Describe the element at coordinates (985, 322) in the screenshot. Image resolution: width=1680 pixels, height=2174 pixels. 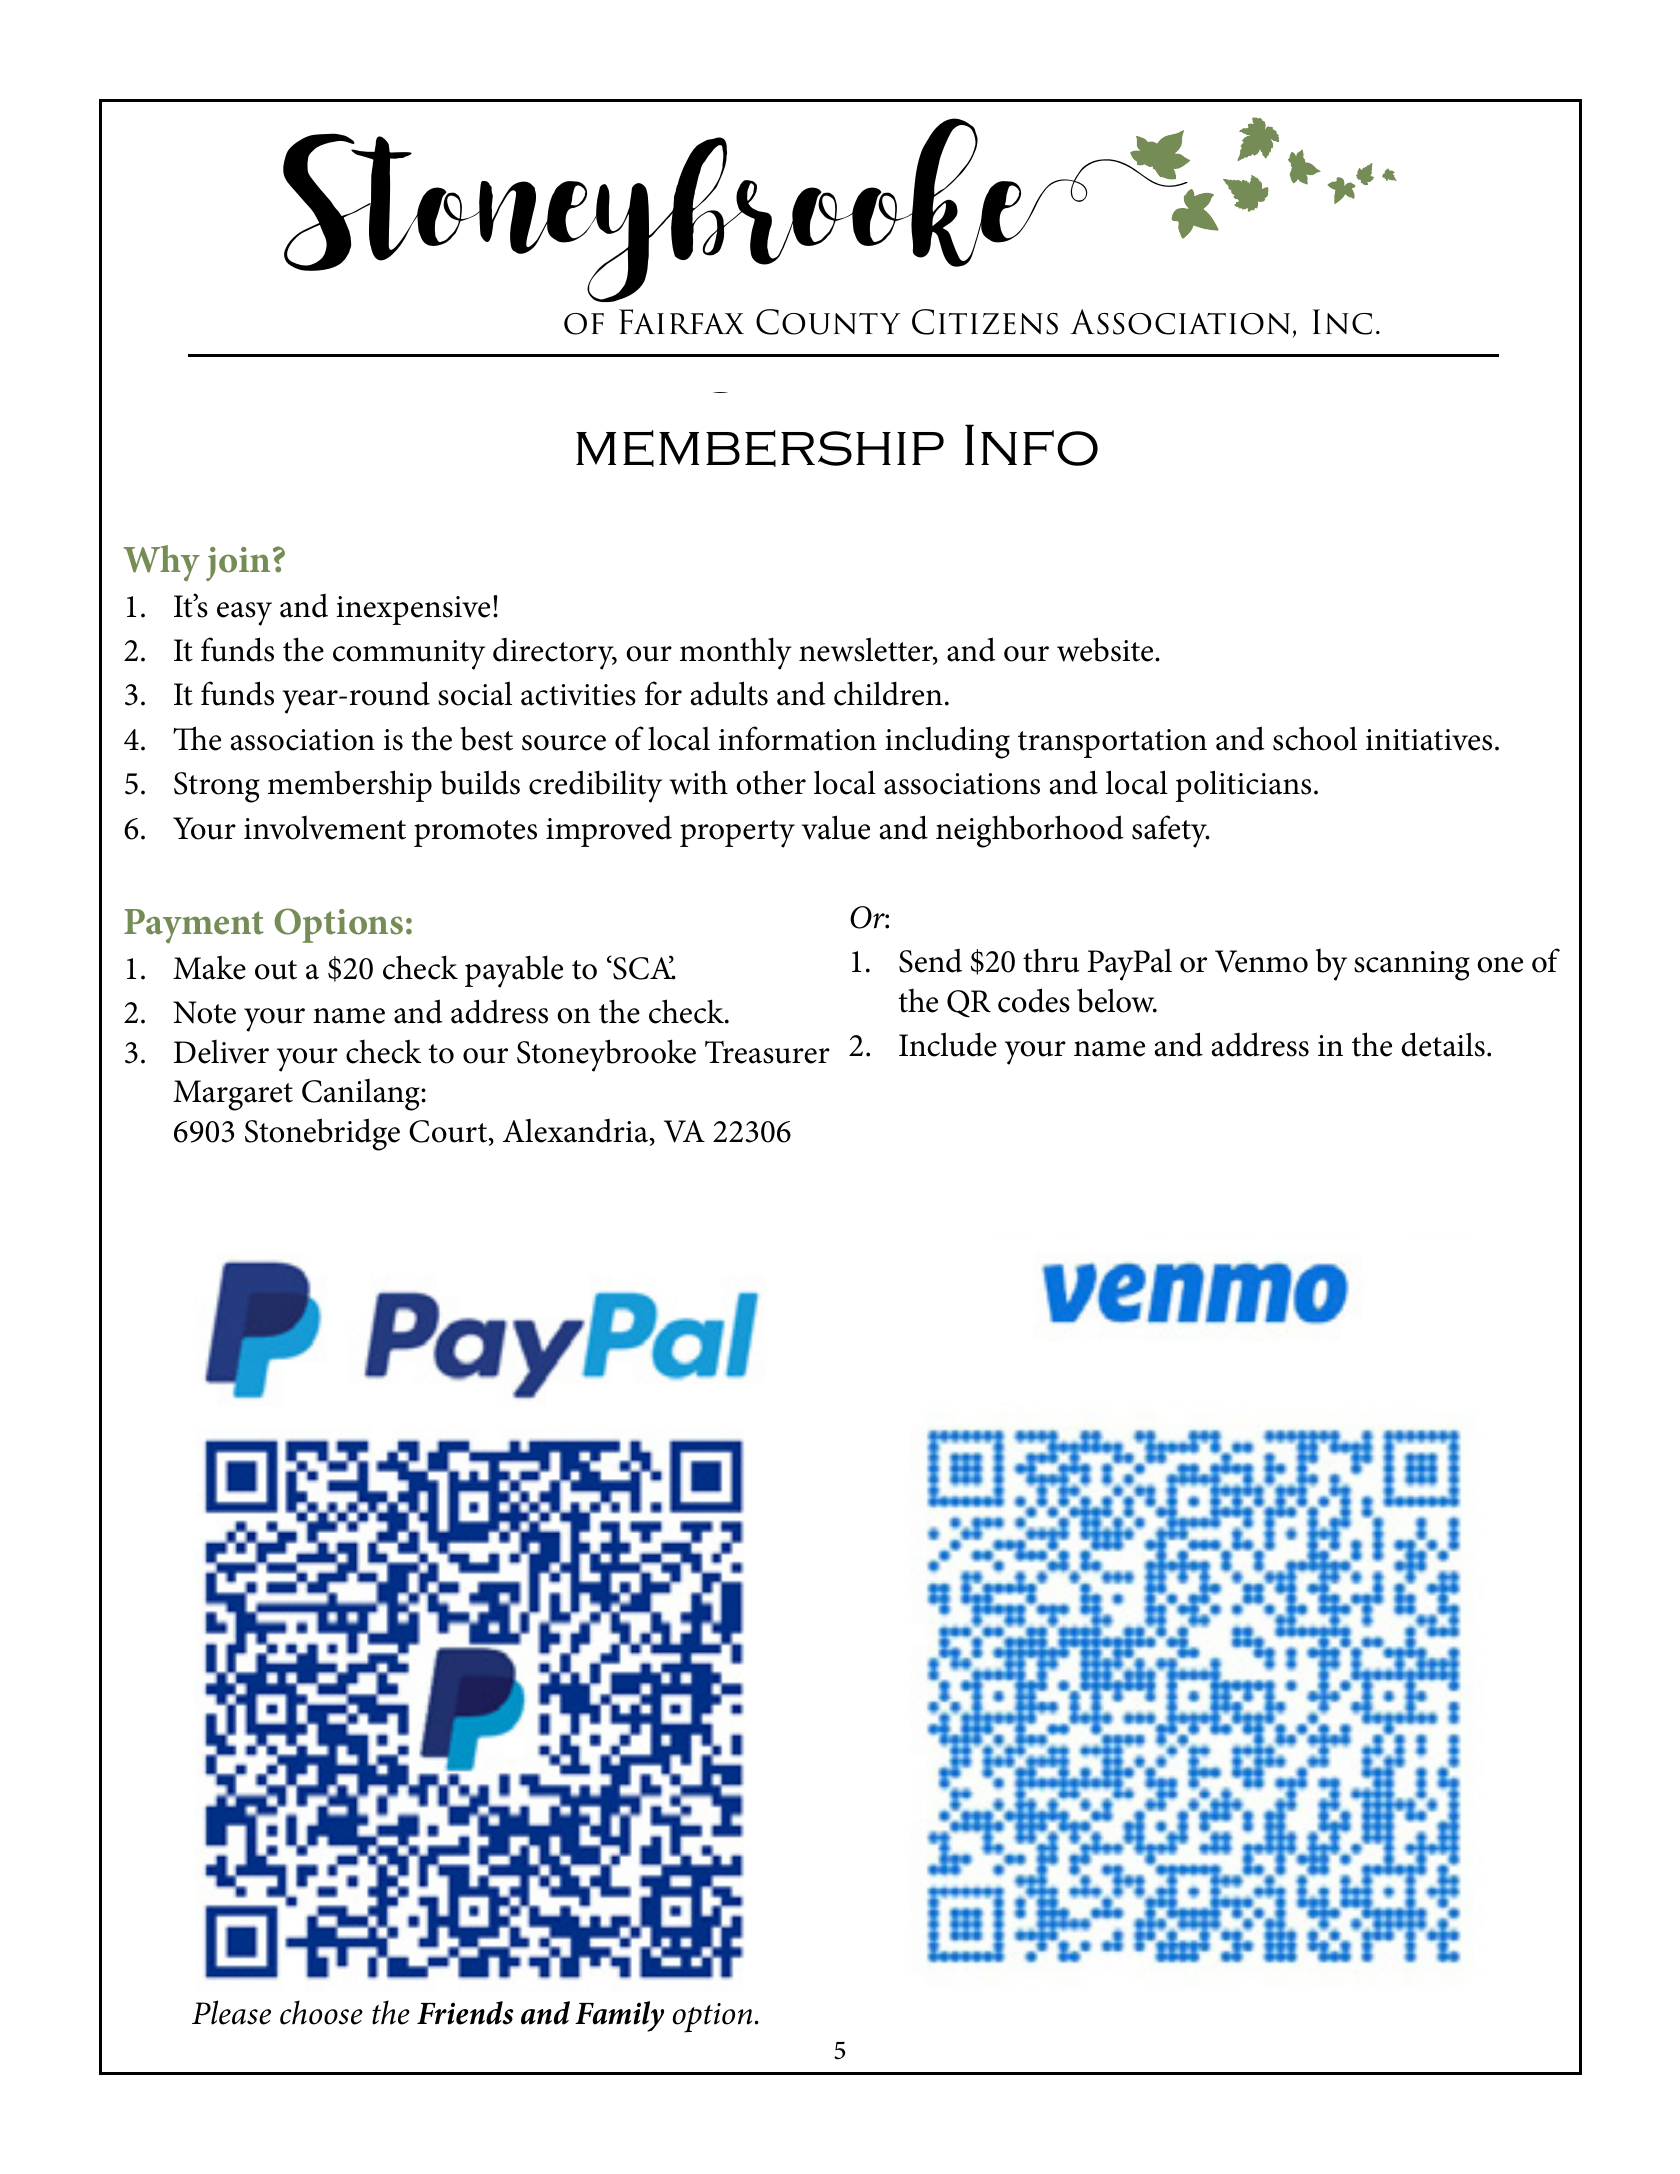
I see `Citizens` at that location.
